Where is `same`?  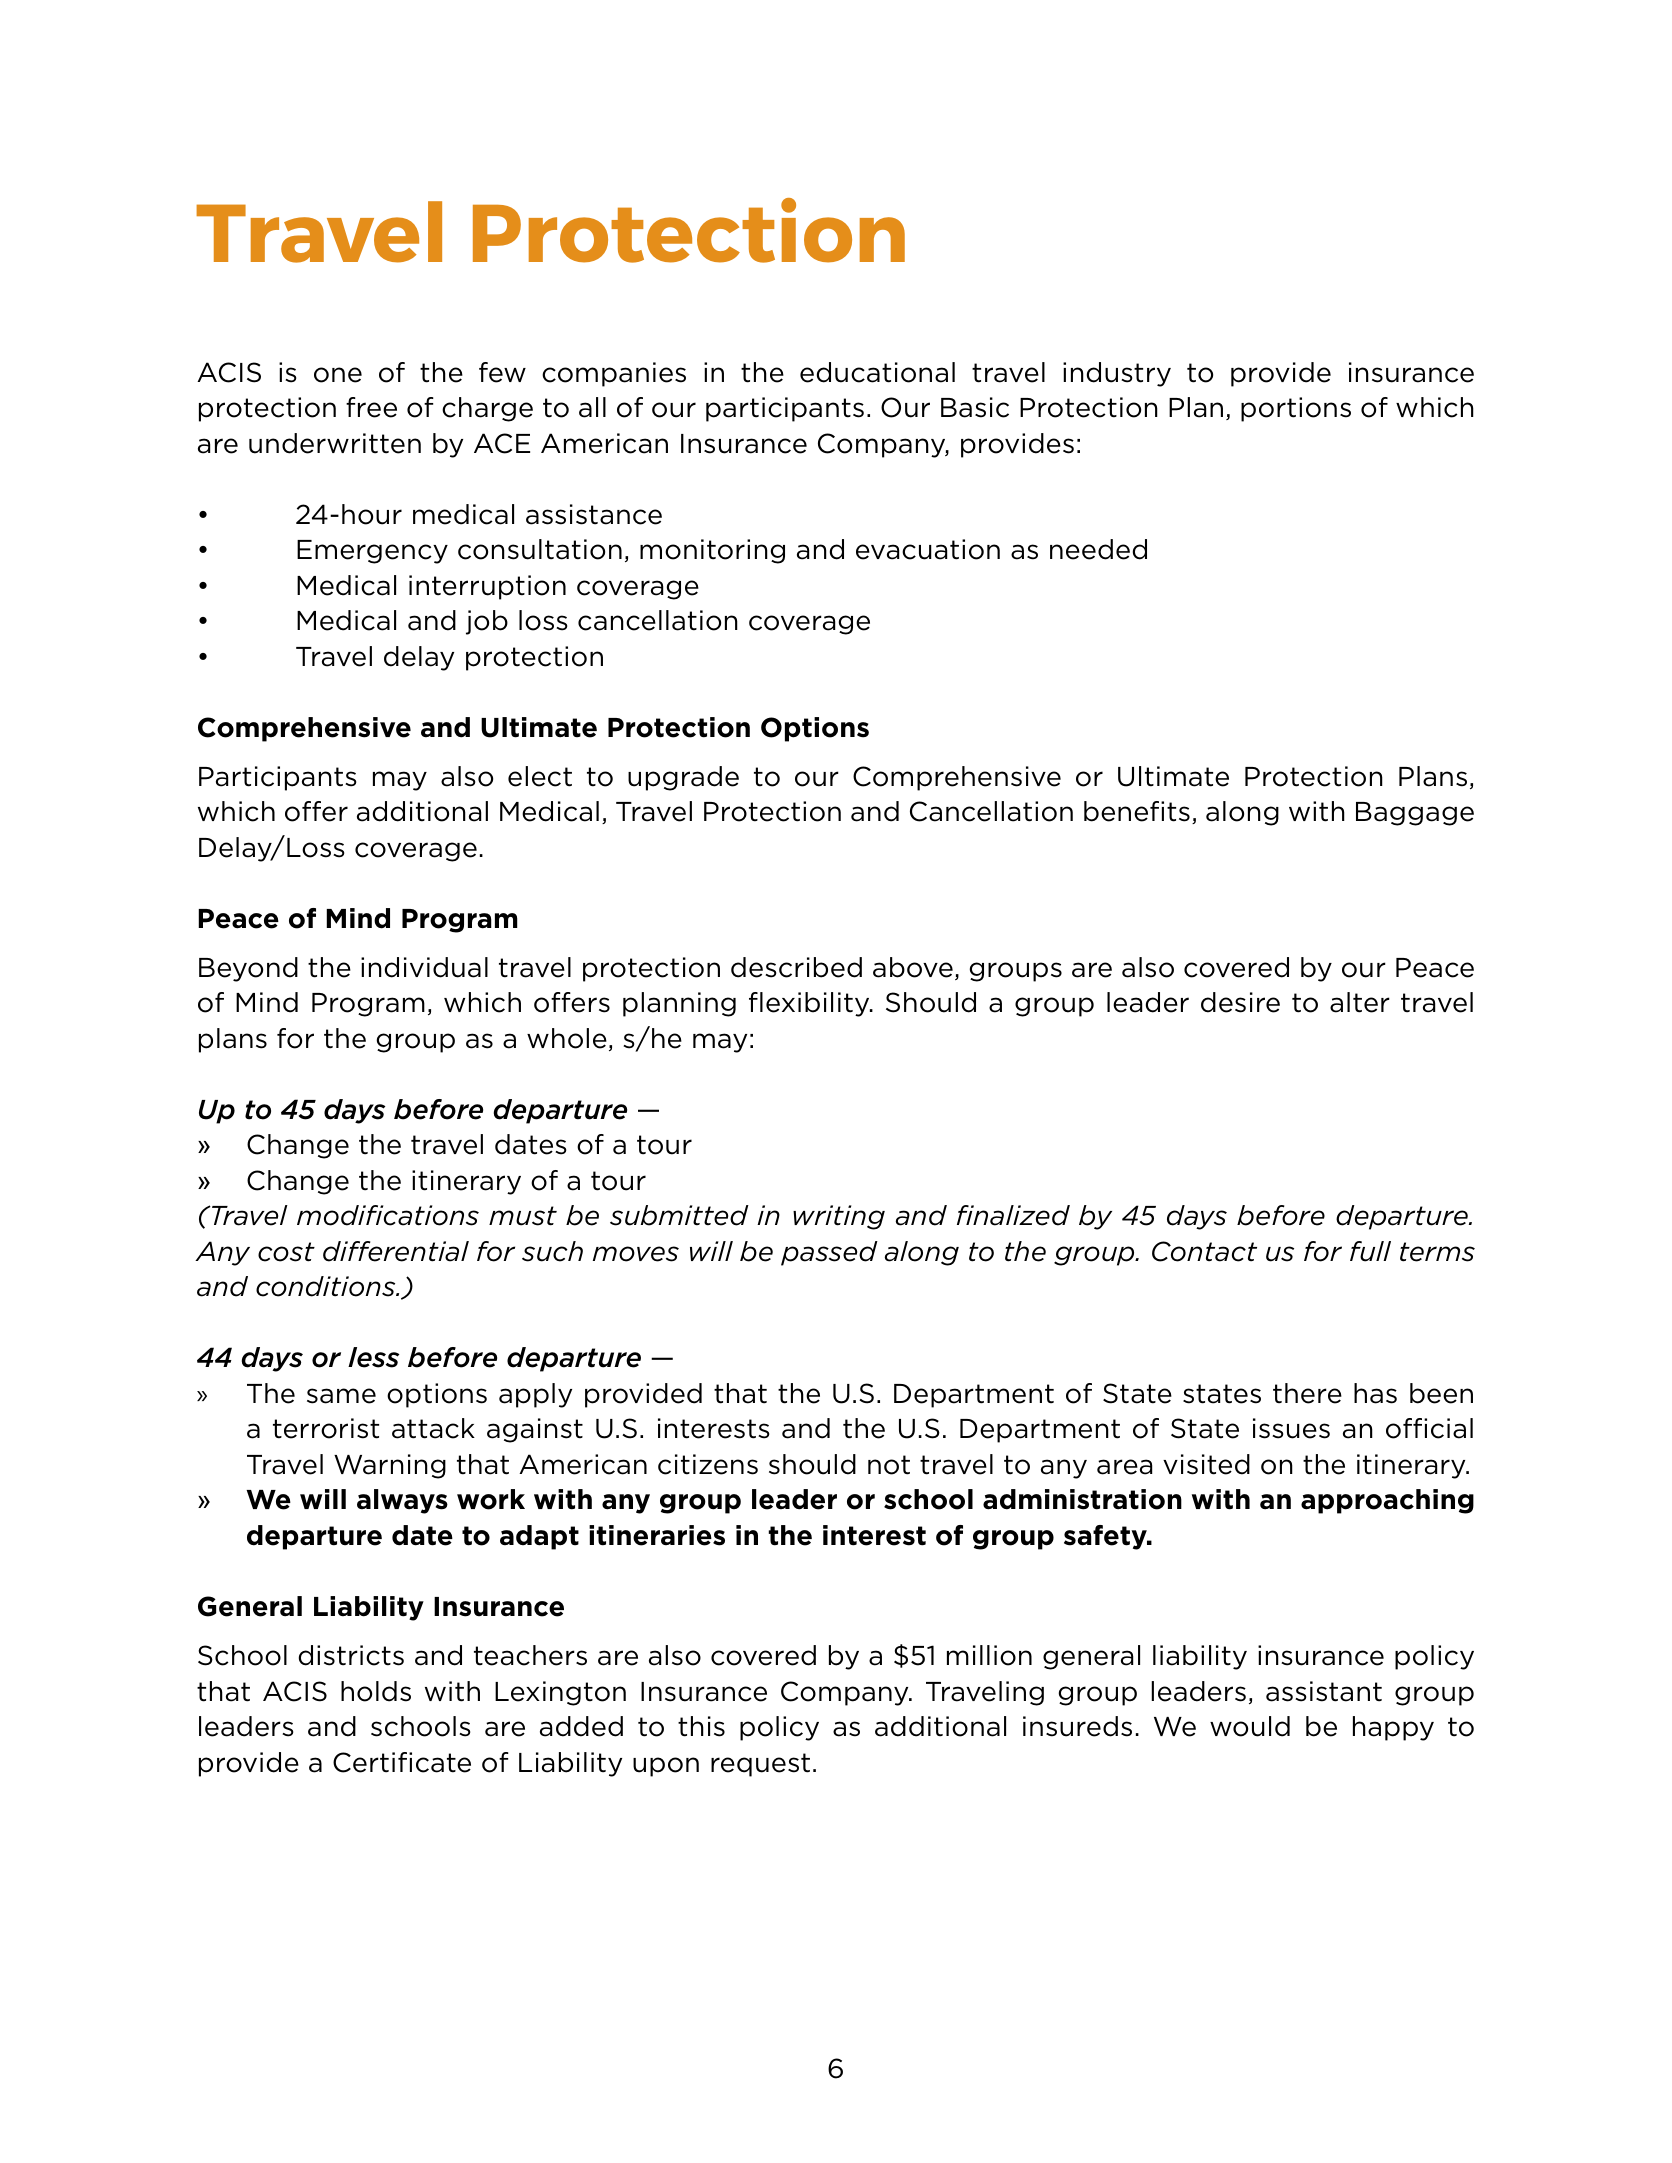 same is located at coordinates (341, 1396).
